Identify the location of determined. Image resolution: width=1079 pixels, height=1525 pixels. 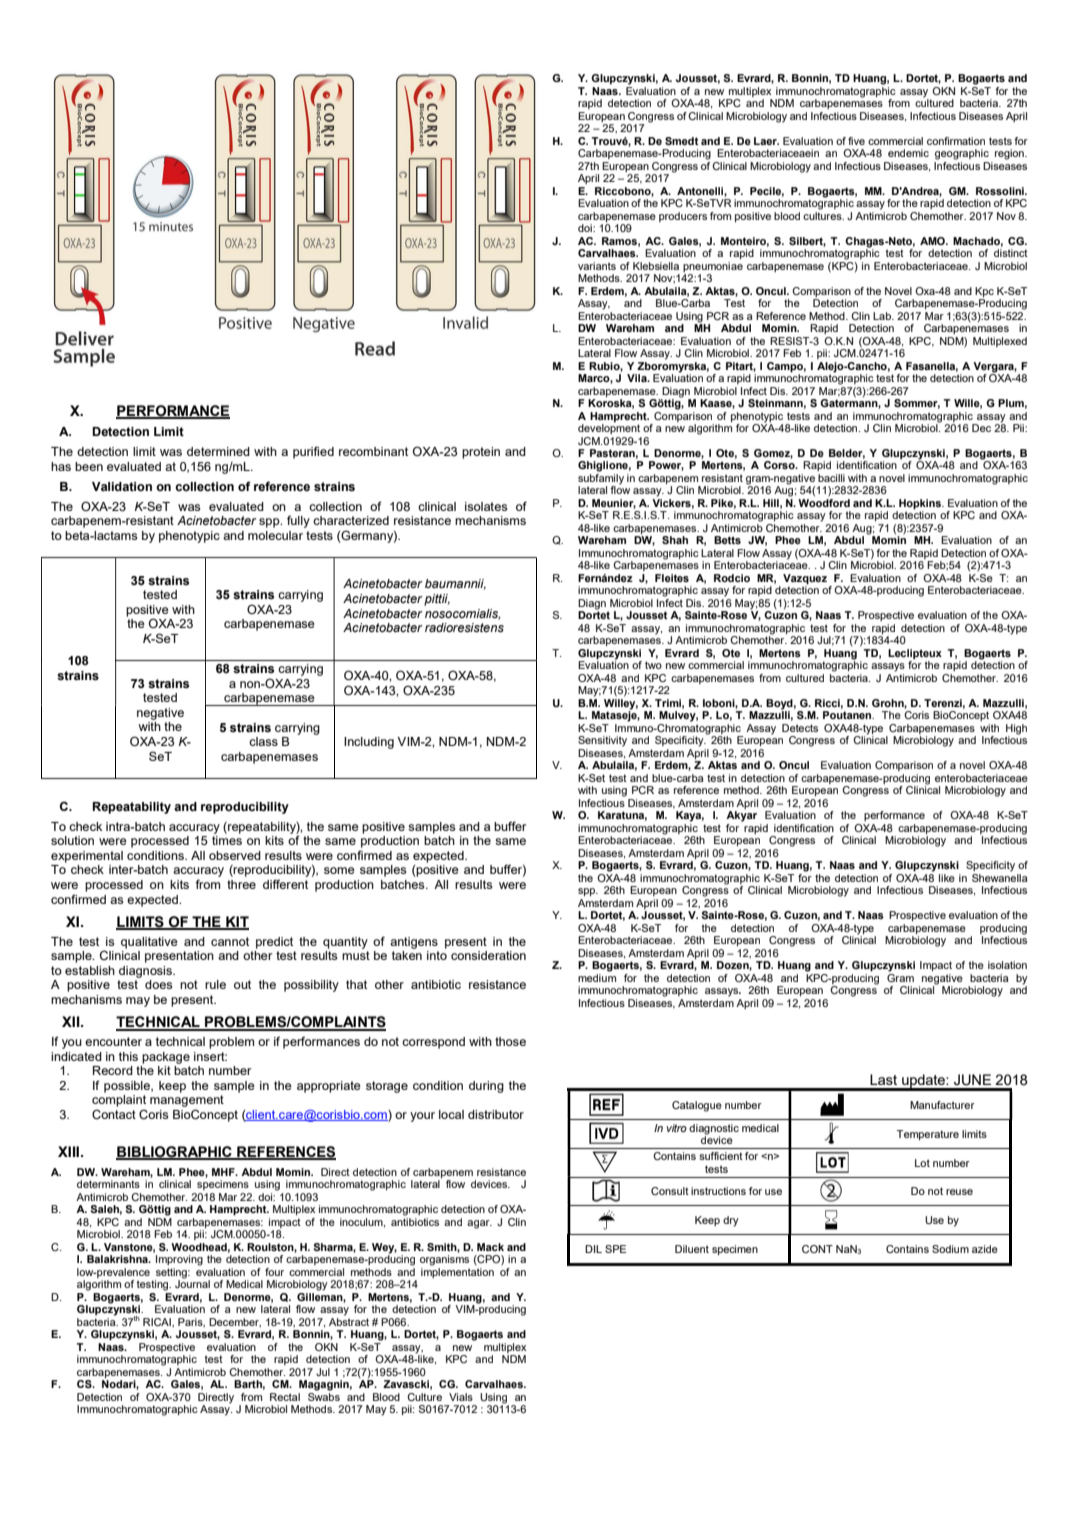
(218, 451).
